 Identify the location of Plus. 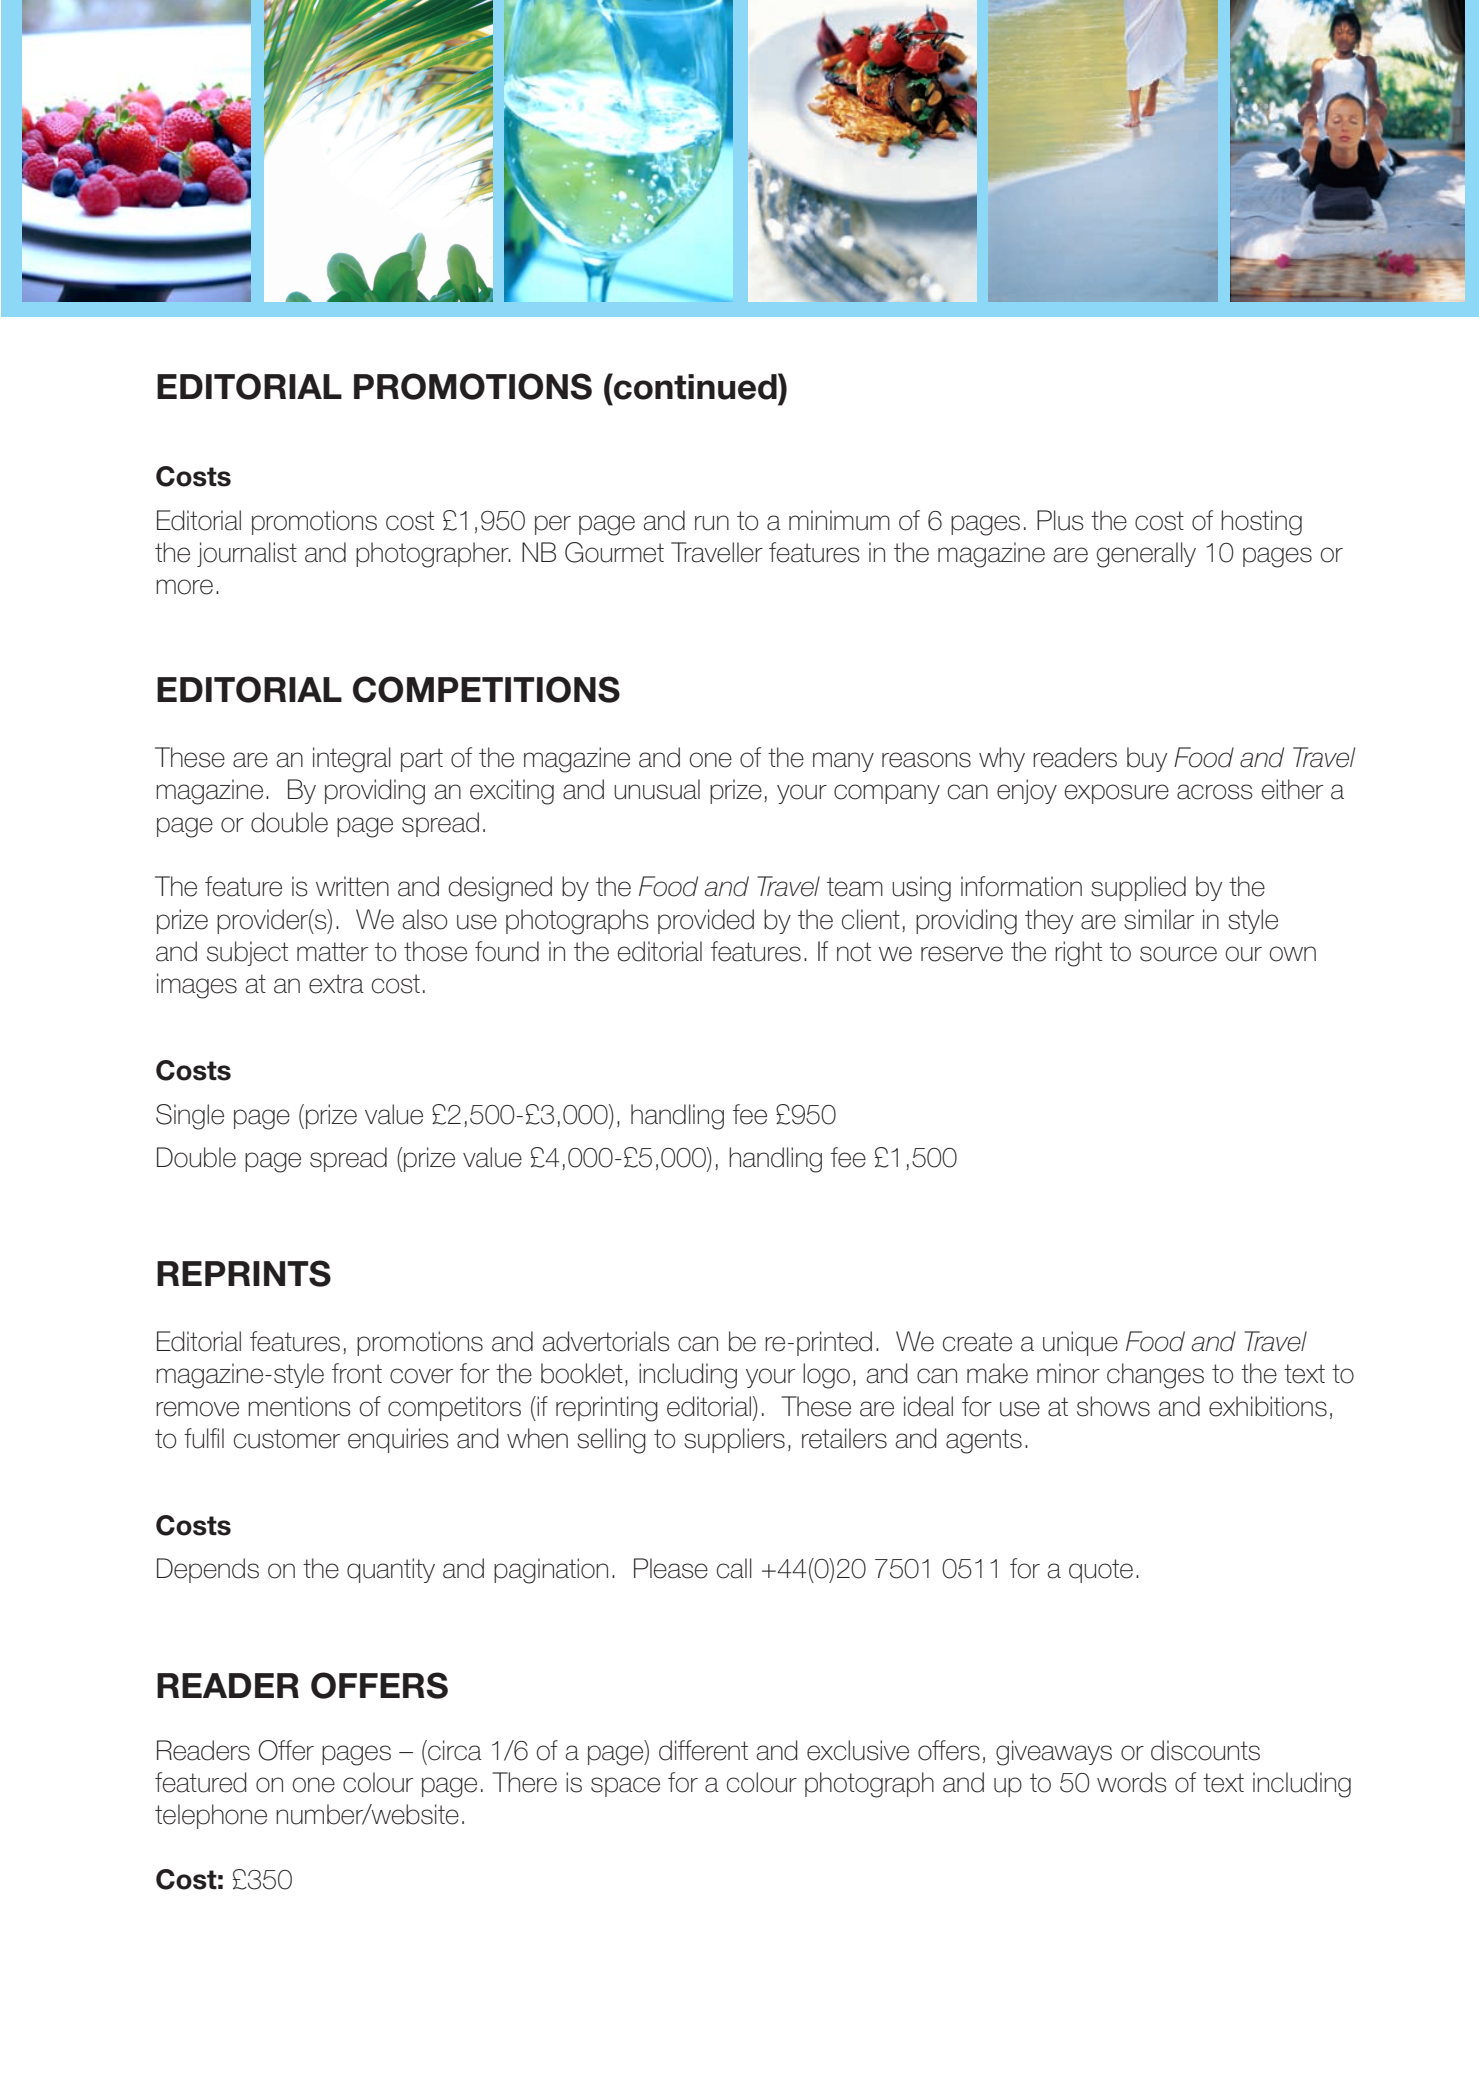
(1060, 520).
